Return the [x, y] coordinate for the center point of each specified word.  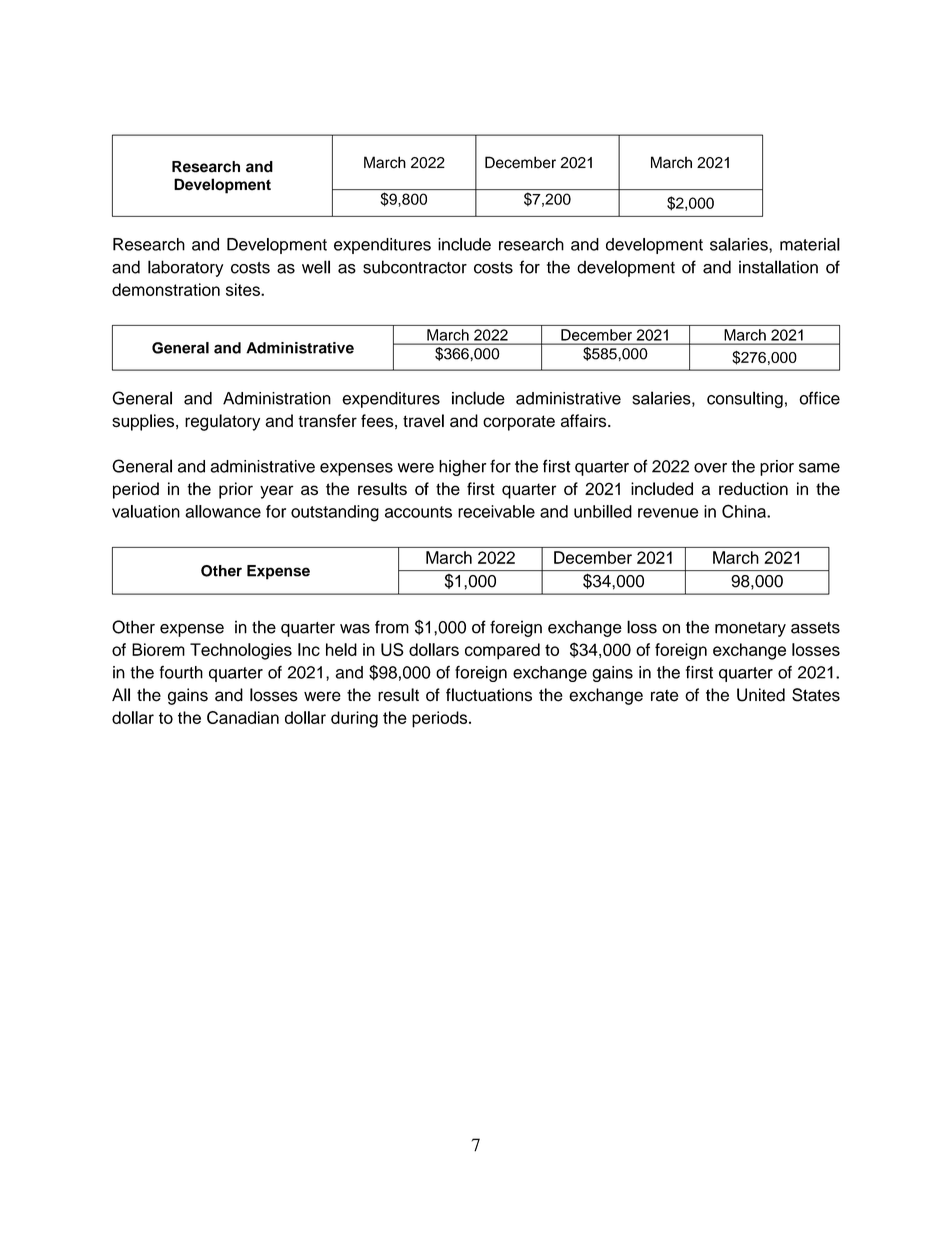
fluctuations [489, 695]
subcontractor [415, 267]
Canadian [243, 717]
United [761, 695]
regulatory [222, 422]
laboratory [185, 268]
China [745, 511]
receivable [496, 511]
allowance [223, 511]
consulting [745, 399]
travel [423, 421]
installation [778, 267]
